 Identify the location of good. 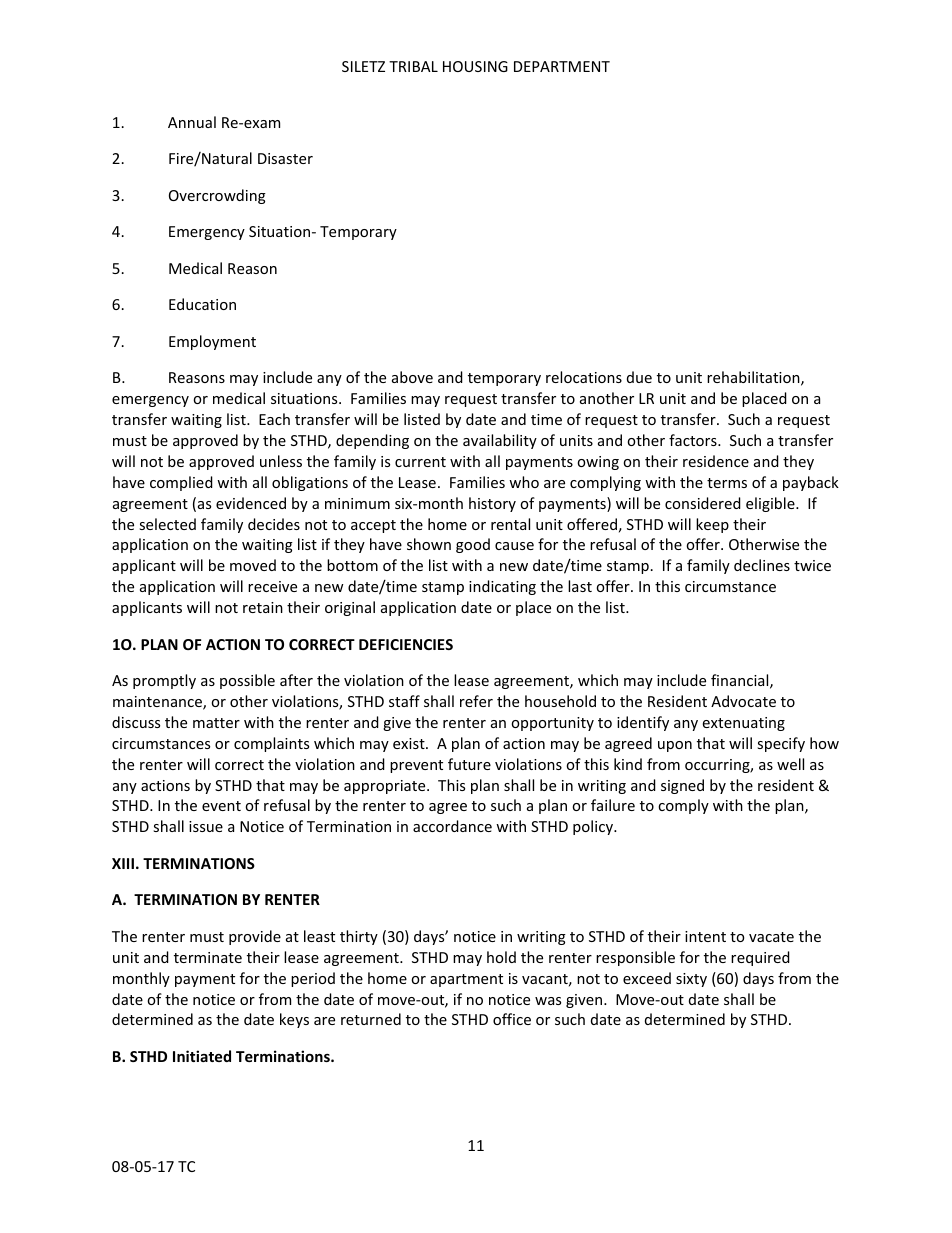
(473, 545).
